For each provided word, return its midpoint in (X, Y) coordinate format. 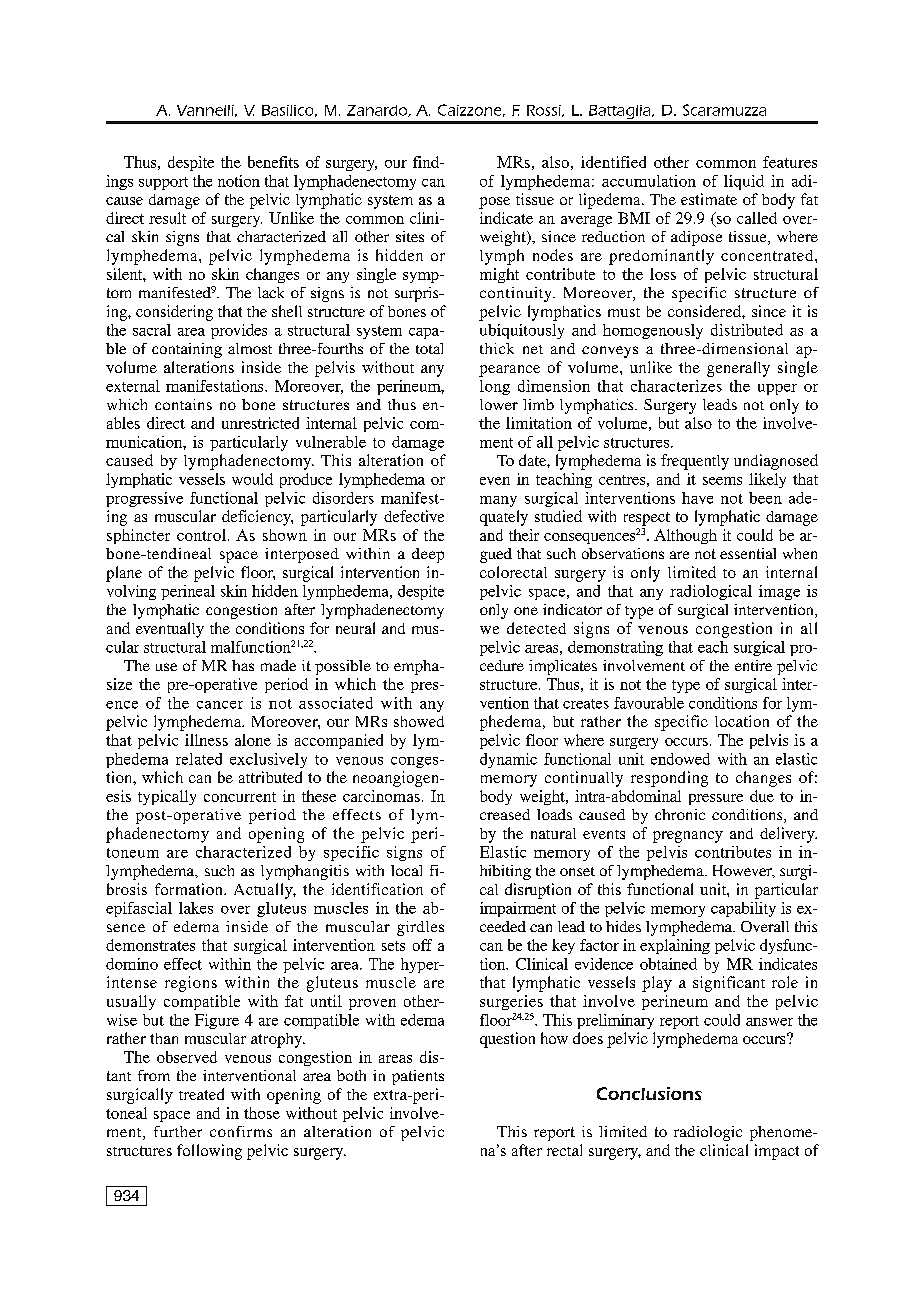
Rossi (545, 111)
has (243, 665)
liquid (744, 182)
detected (536, 628)
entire (753, 665)
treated (201, 1094)
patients (418, 1077)
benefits (273, 162)
